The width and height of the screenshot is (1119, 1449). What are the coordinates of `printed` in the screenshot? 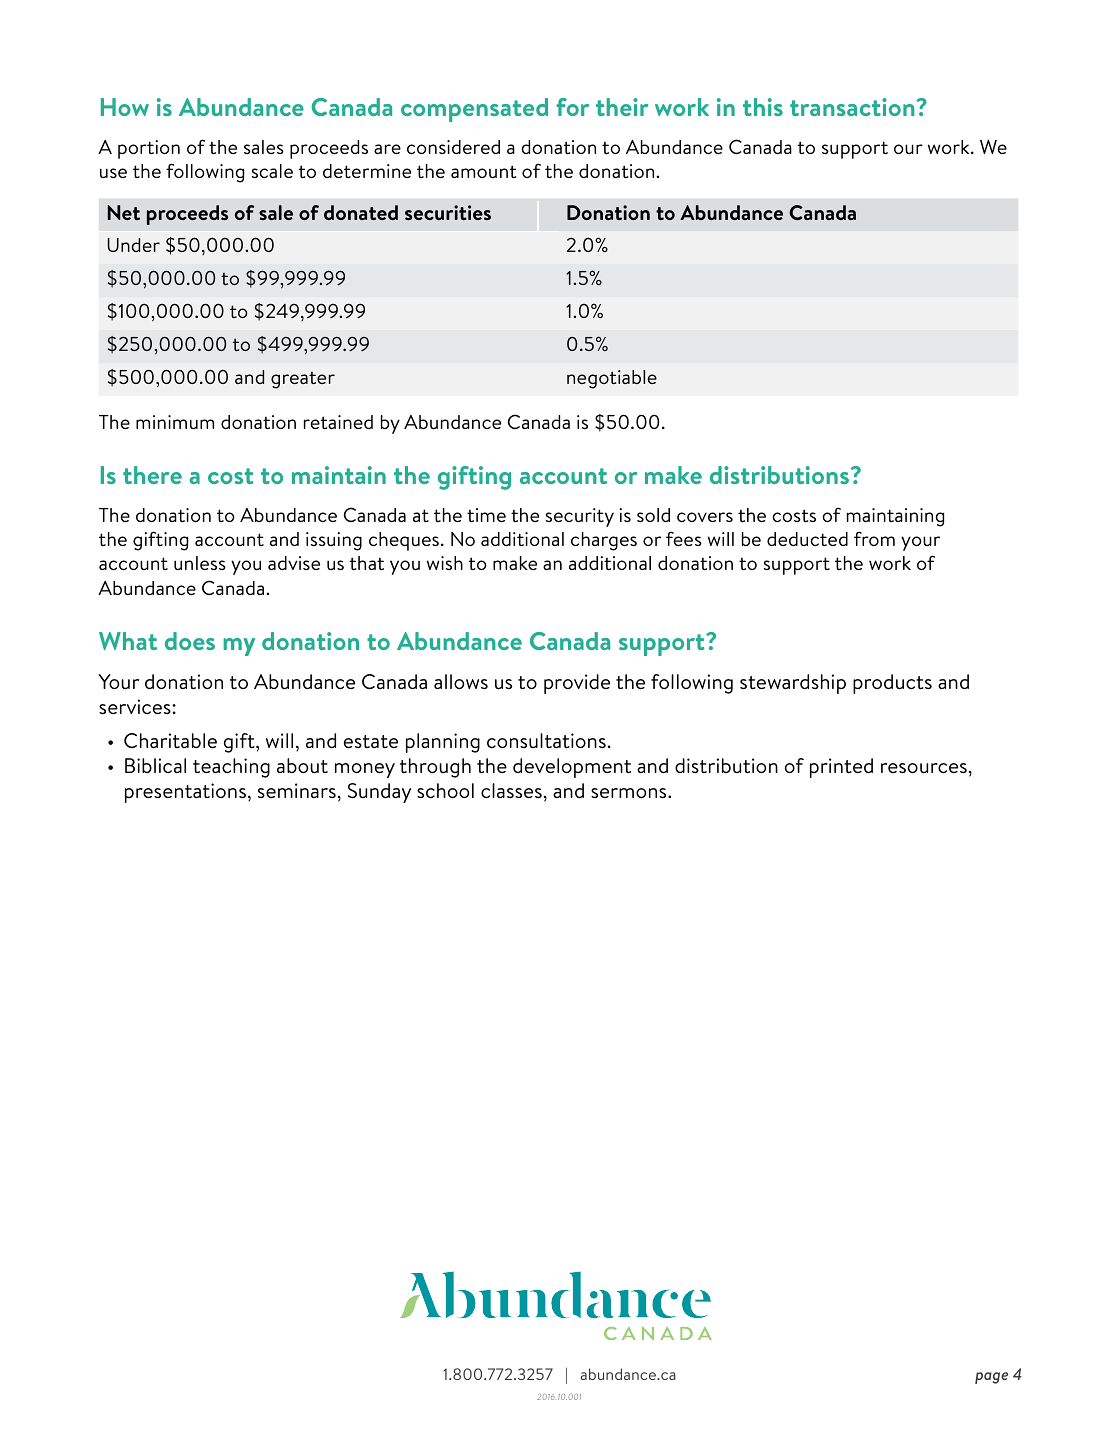 It's located at (841, 768).
